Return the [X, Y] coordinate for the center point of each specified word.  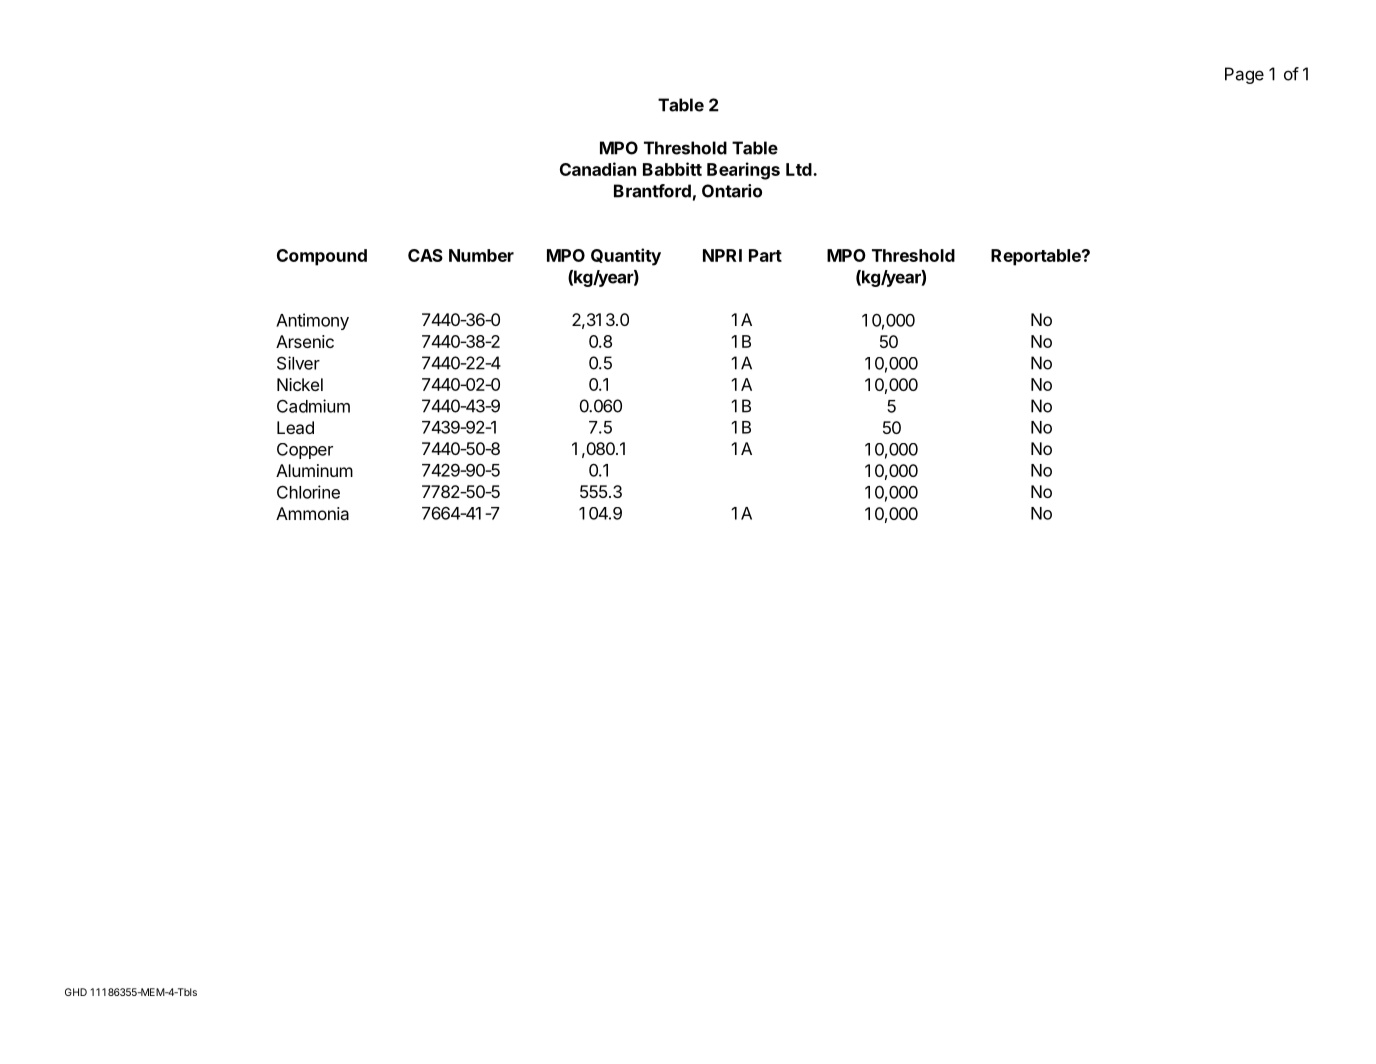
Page [1244, 75]
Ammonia [312, 513]
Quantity [626, 257]
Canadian [598, 169]
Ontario [732, 191]
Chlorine [308, 492]
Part [765, 255]
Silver [298, 363]
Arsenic [305, 341]
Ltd [800, 169]
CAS [425, 255]
